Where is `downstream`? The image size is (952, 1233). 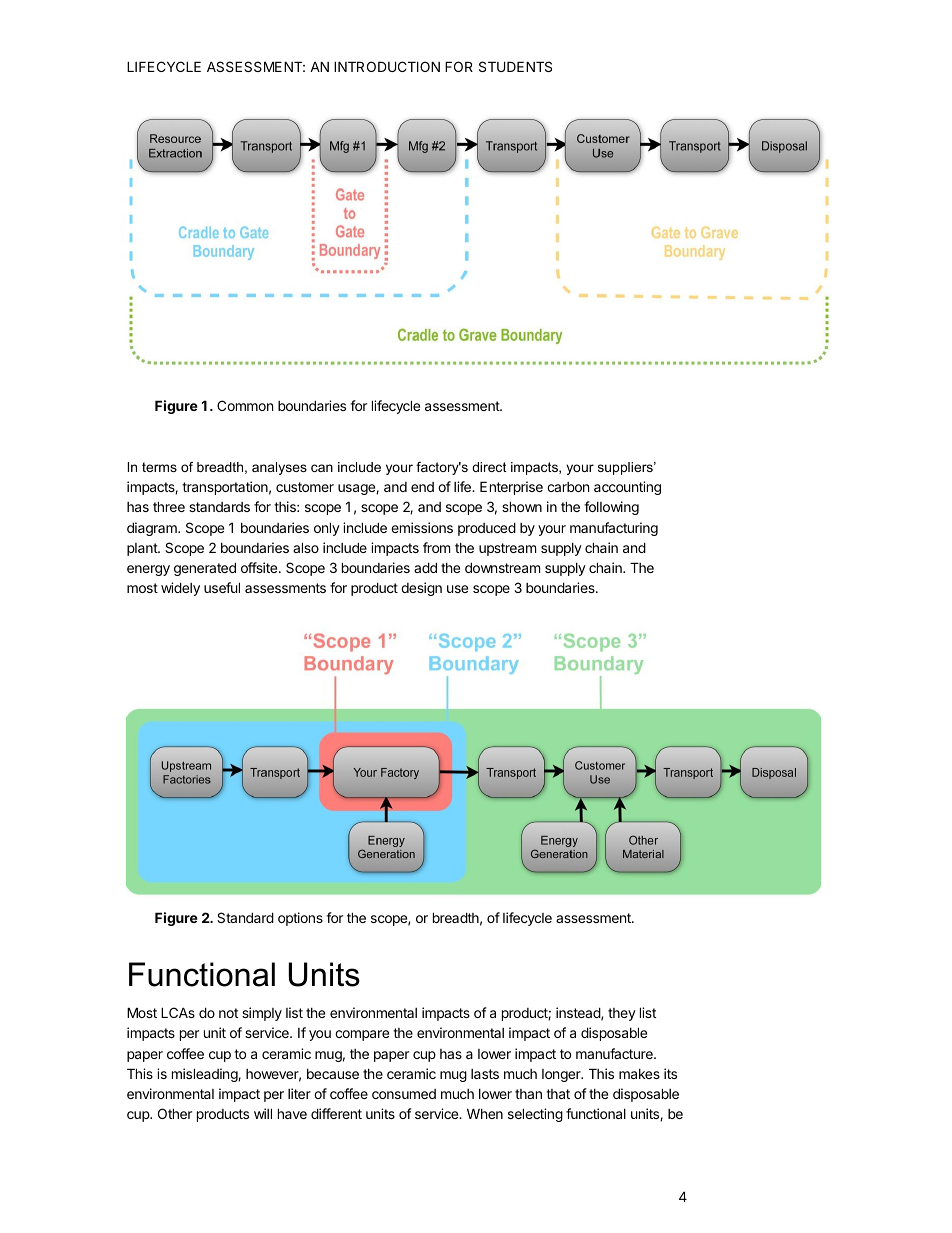 downstream is located at coordinates (502, 567).
